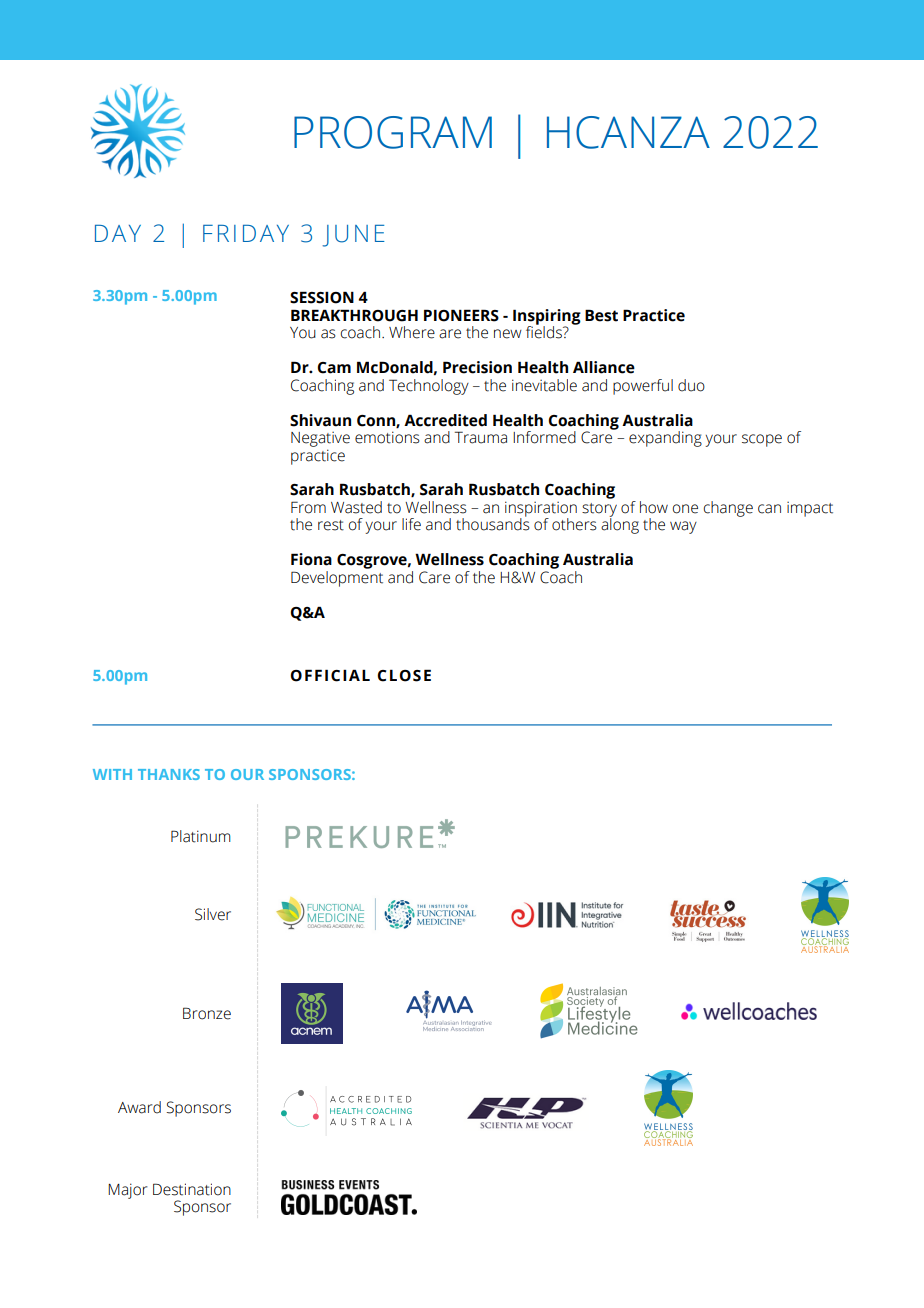 This page has width=924, height=1308. Describe the element at coordinates (393, 132) in the page. I see `PROGRAM` at that location.
